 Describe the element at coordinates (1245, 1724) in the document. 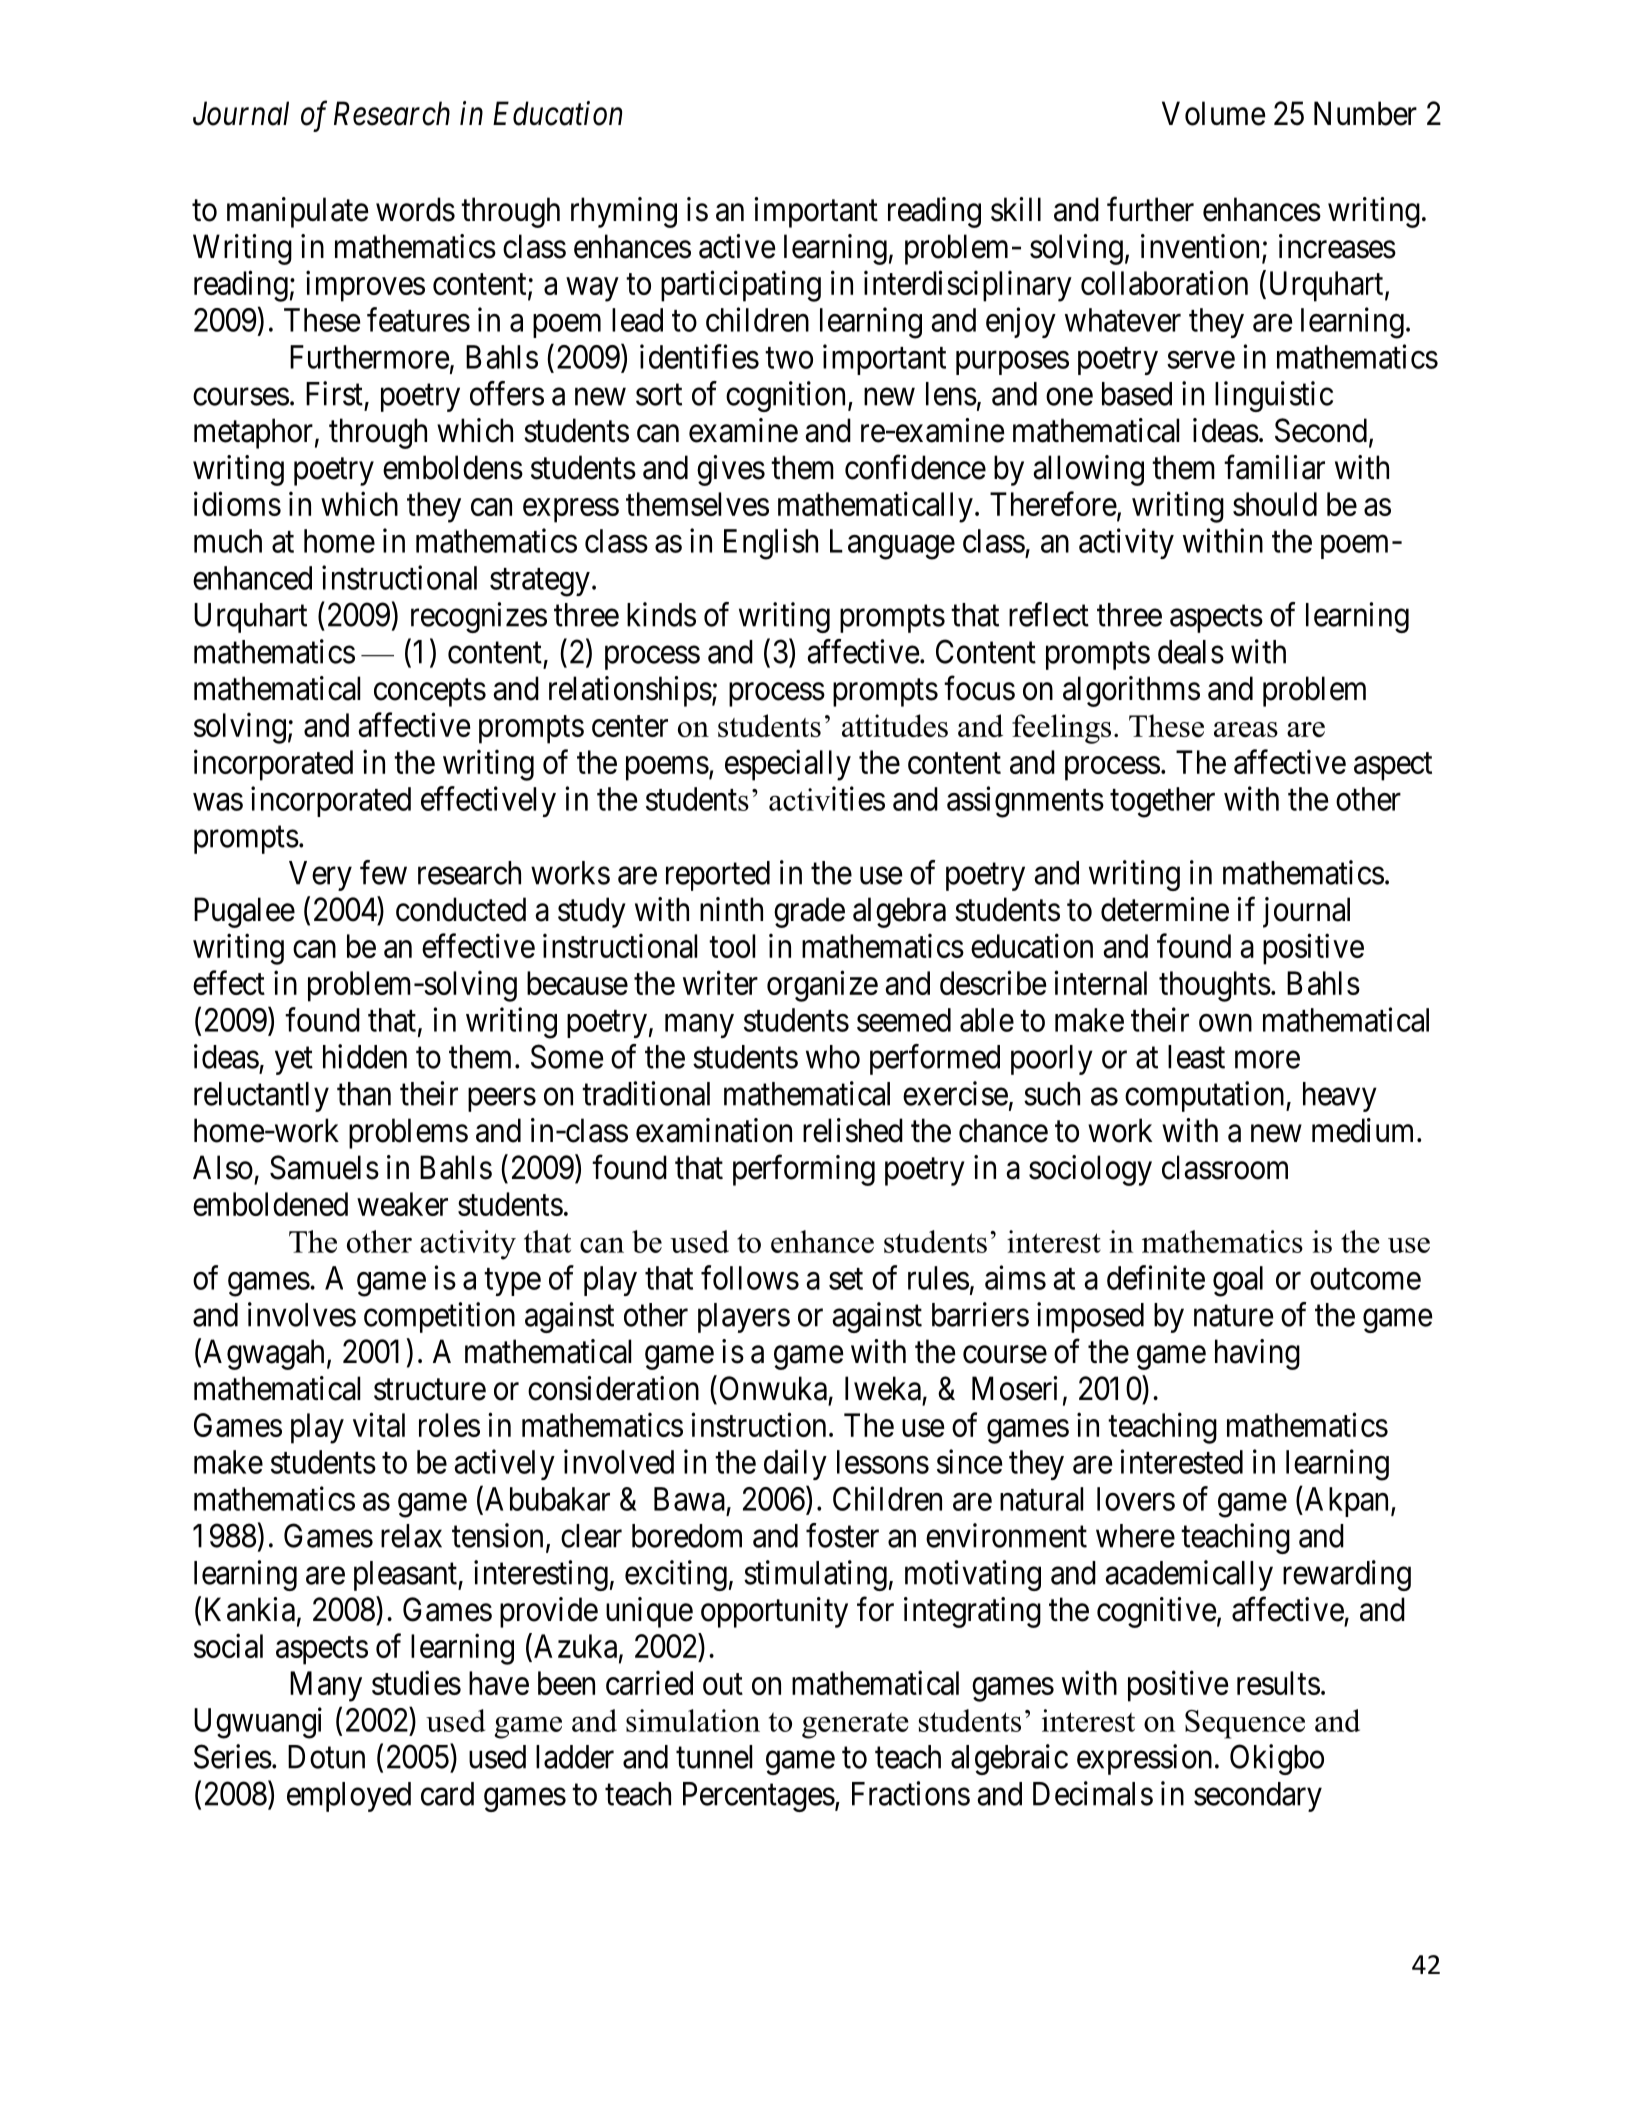

I see `Sequence` at that location.
